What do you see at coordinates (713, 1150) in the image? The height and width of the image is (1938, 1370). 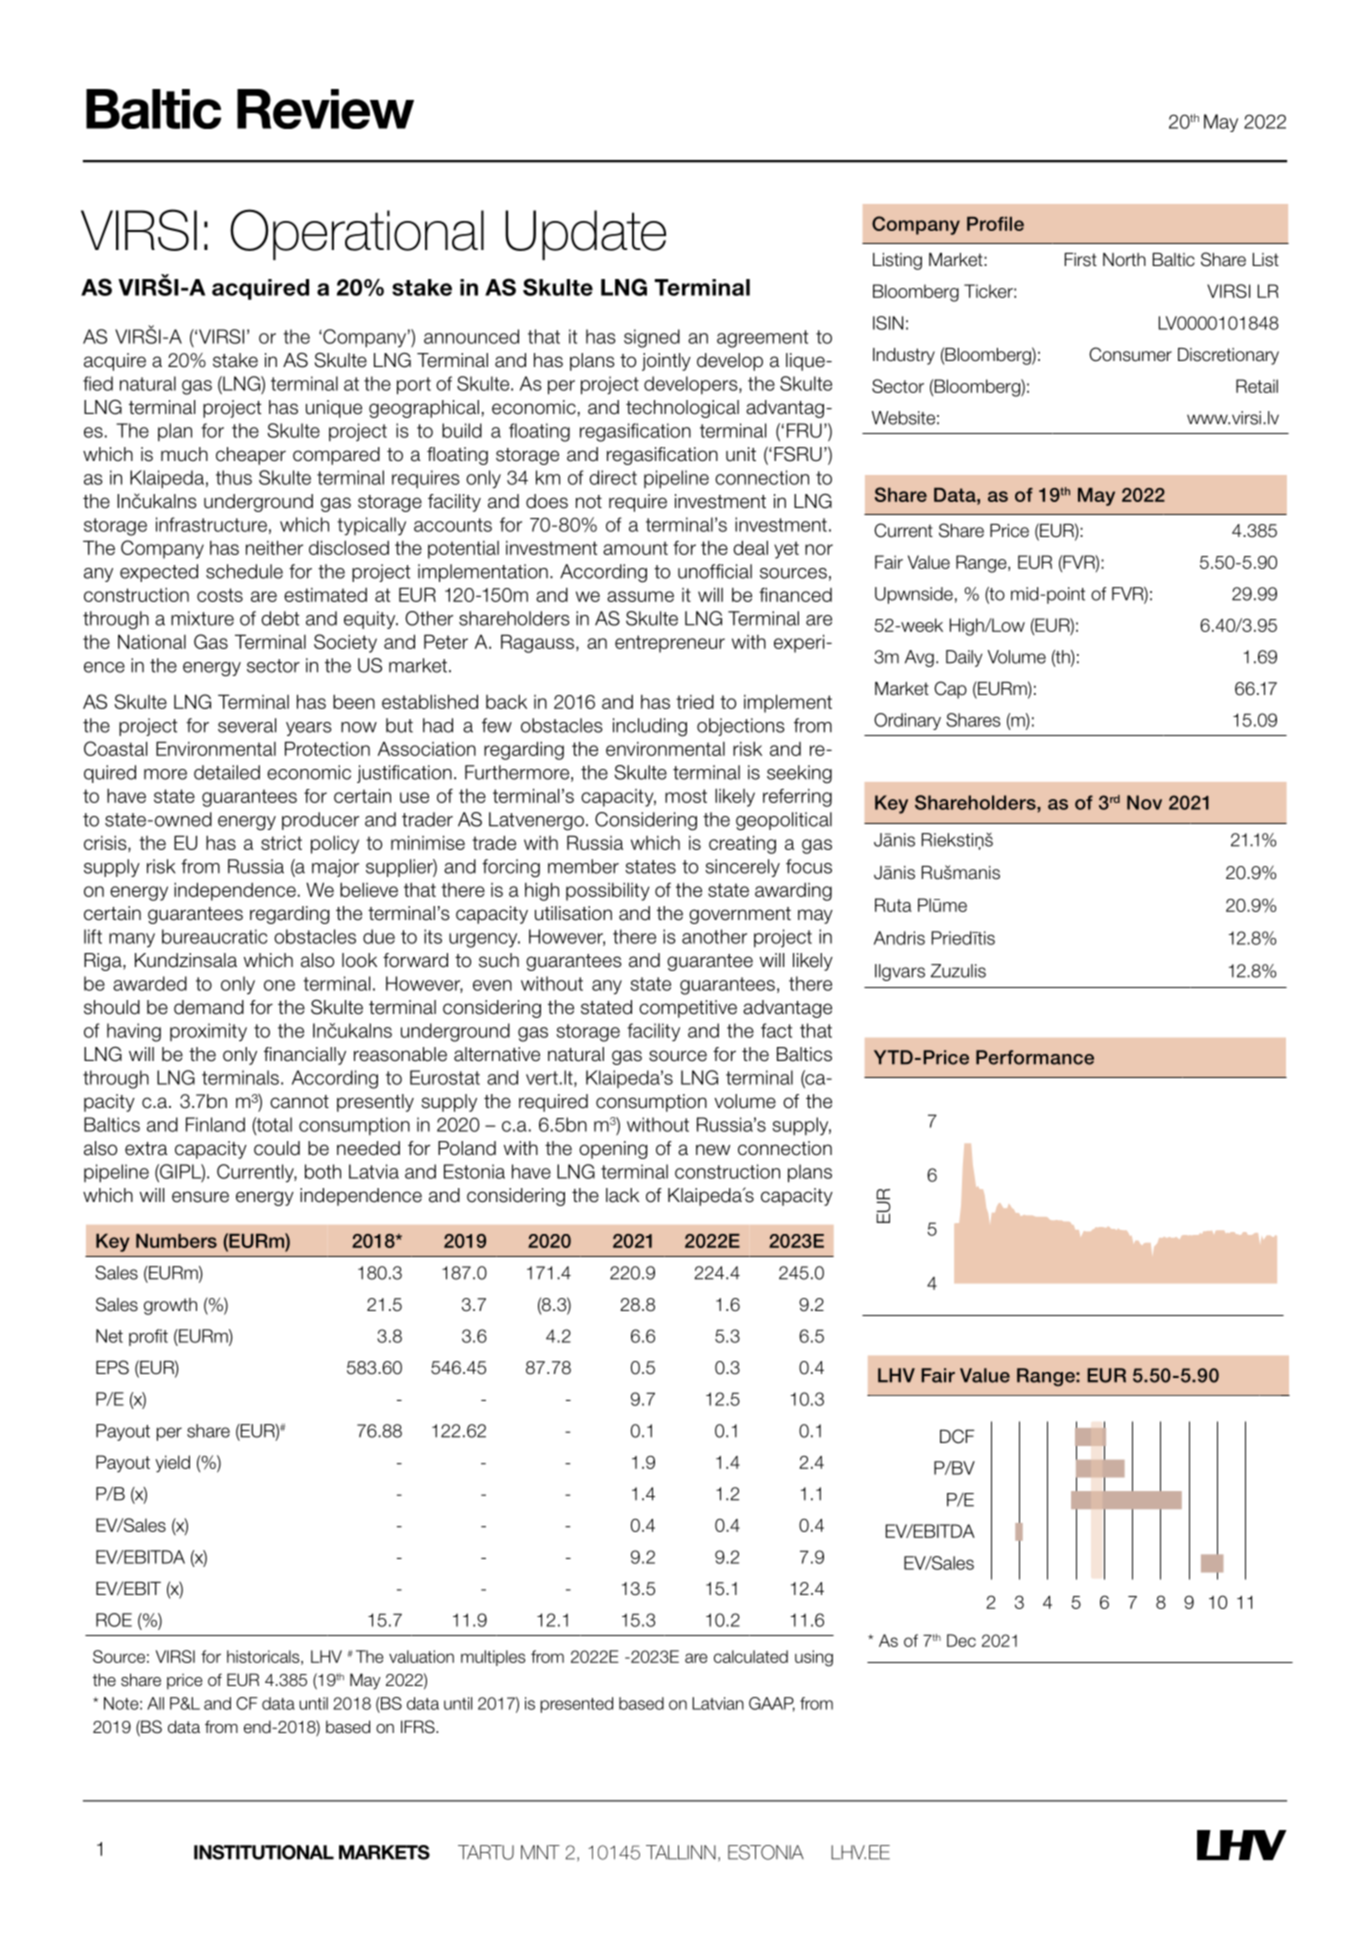 I see `new` at bounding box center [713, 1150].
